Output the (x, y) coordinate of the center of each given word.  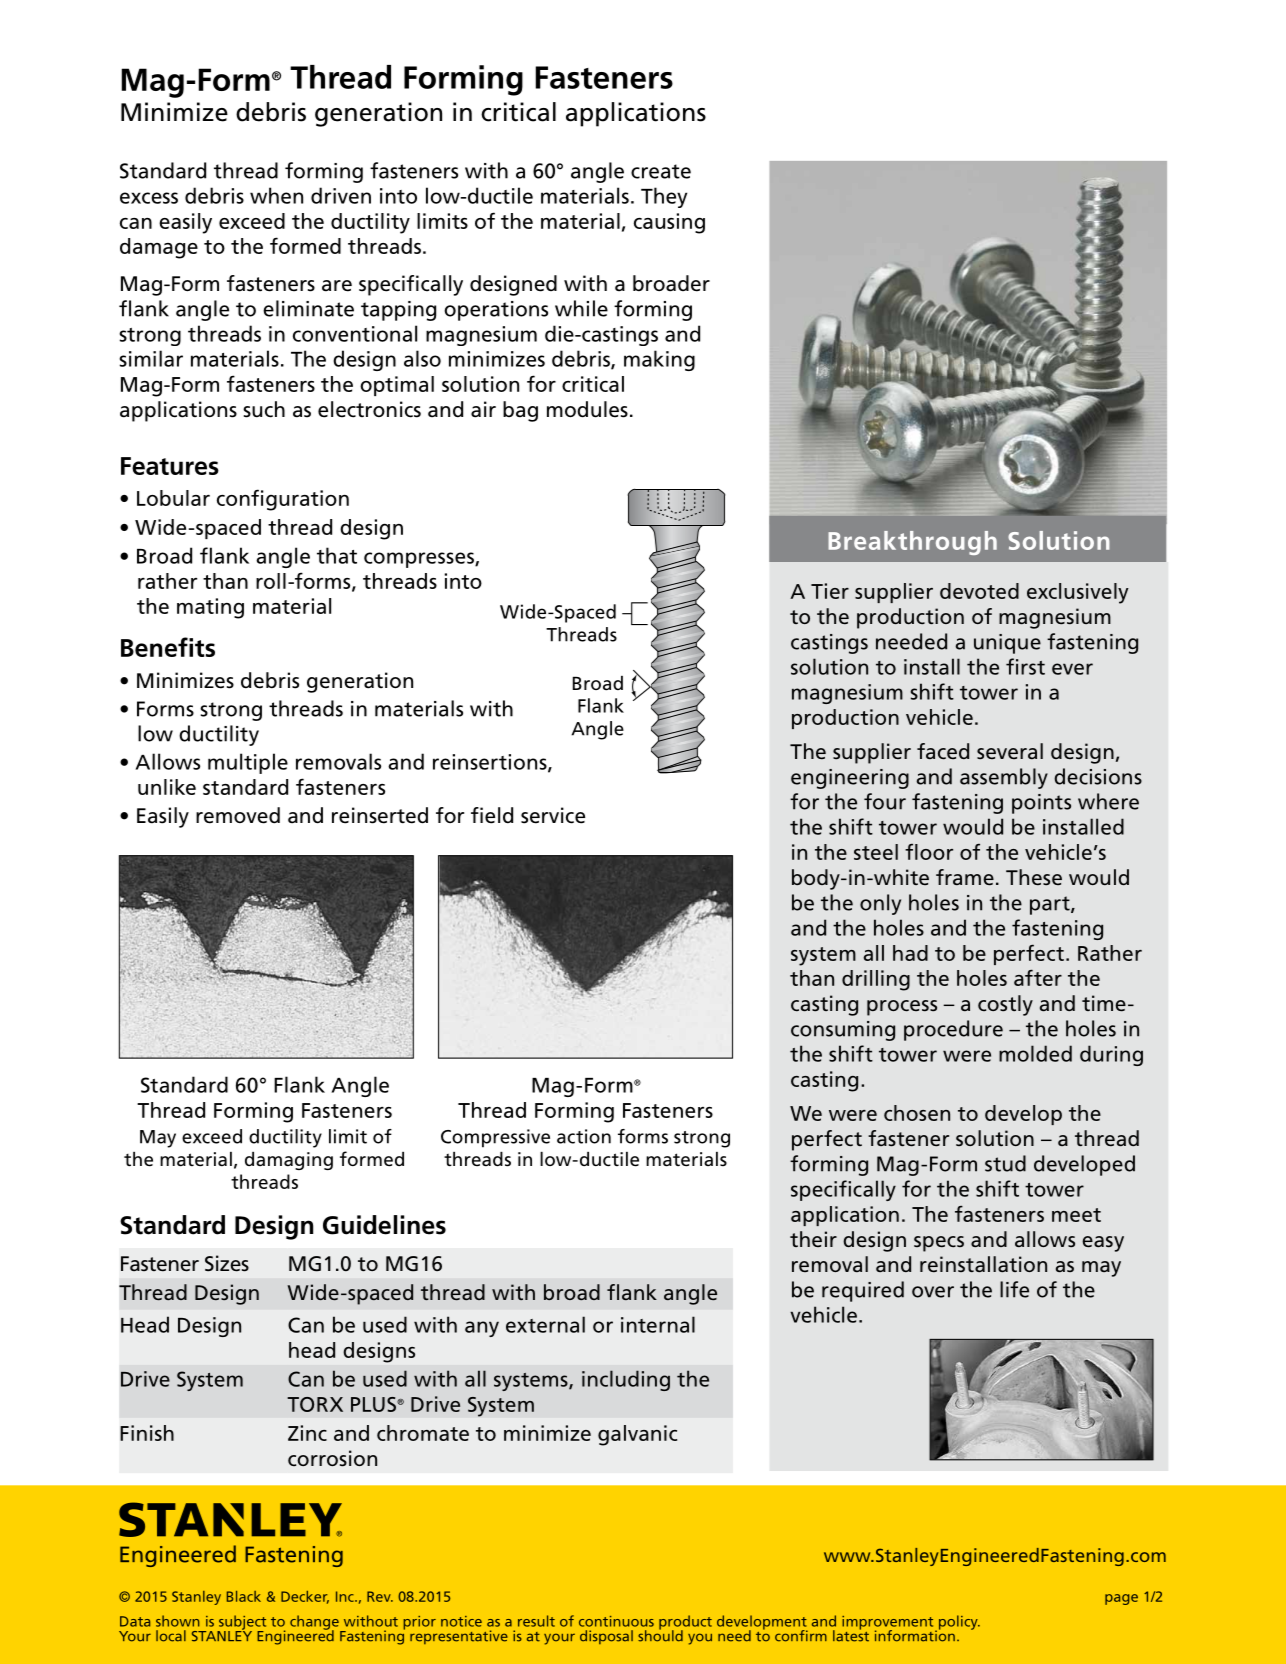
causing (669, 223)
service (553, 815)
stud (1005, 1163)
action (584, 1136)
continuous (616, 1621)
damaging (289, 1161)
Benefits (168, 647)
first (1025, 666)
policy (958, 1623)
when (276, 195)
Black (244, 1596)
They (664, 197)
